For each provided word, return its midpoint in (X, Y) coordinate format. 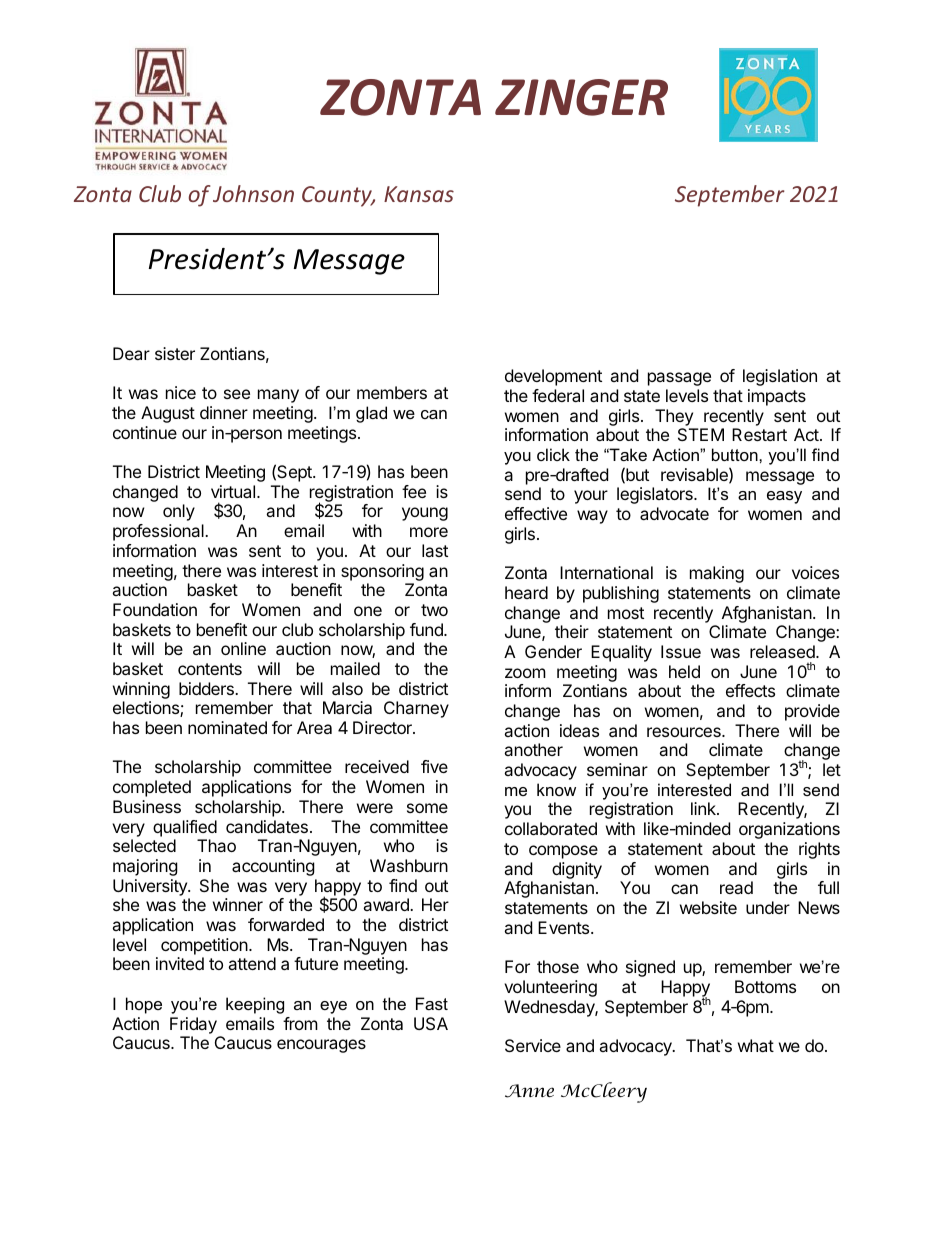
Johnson (253, 193)
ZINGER (581, 97)
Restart (759, 434)
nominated (227, 727)
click (553, 454)
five (434, 766)
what (756, 1045)
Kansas (419, 194)
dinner (224, 412)
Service (533, 1045)
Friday (193, 1025)
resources (685, 732)
